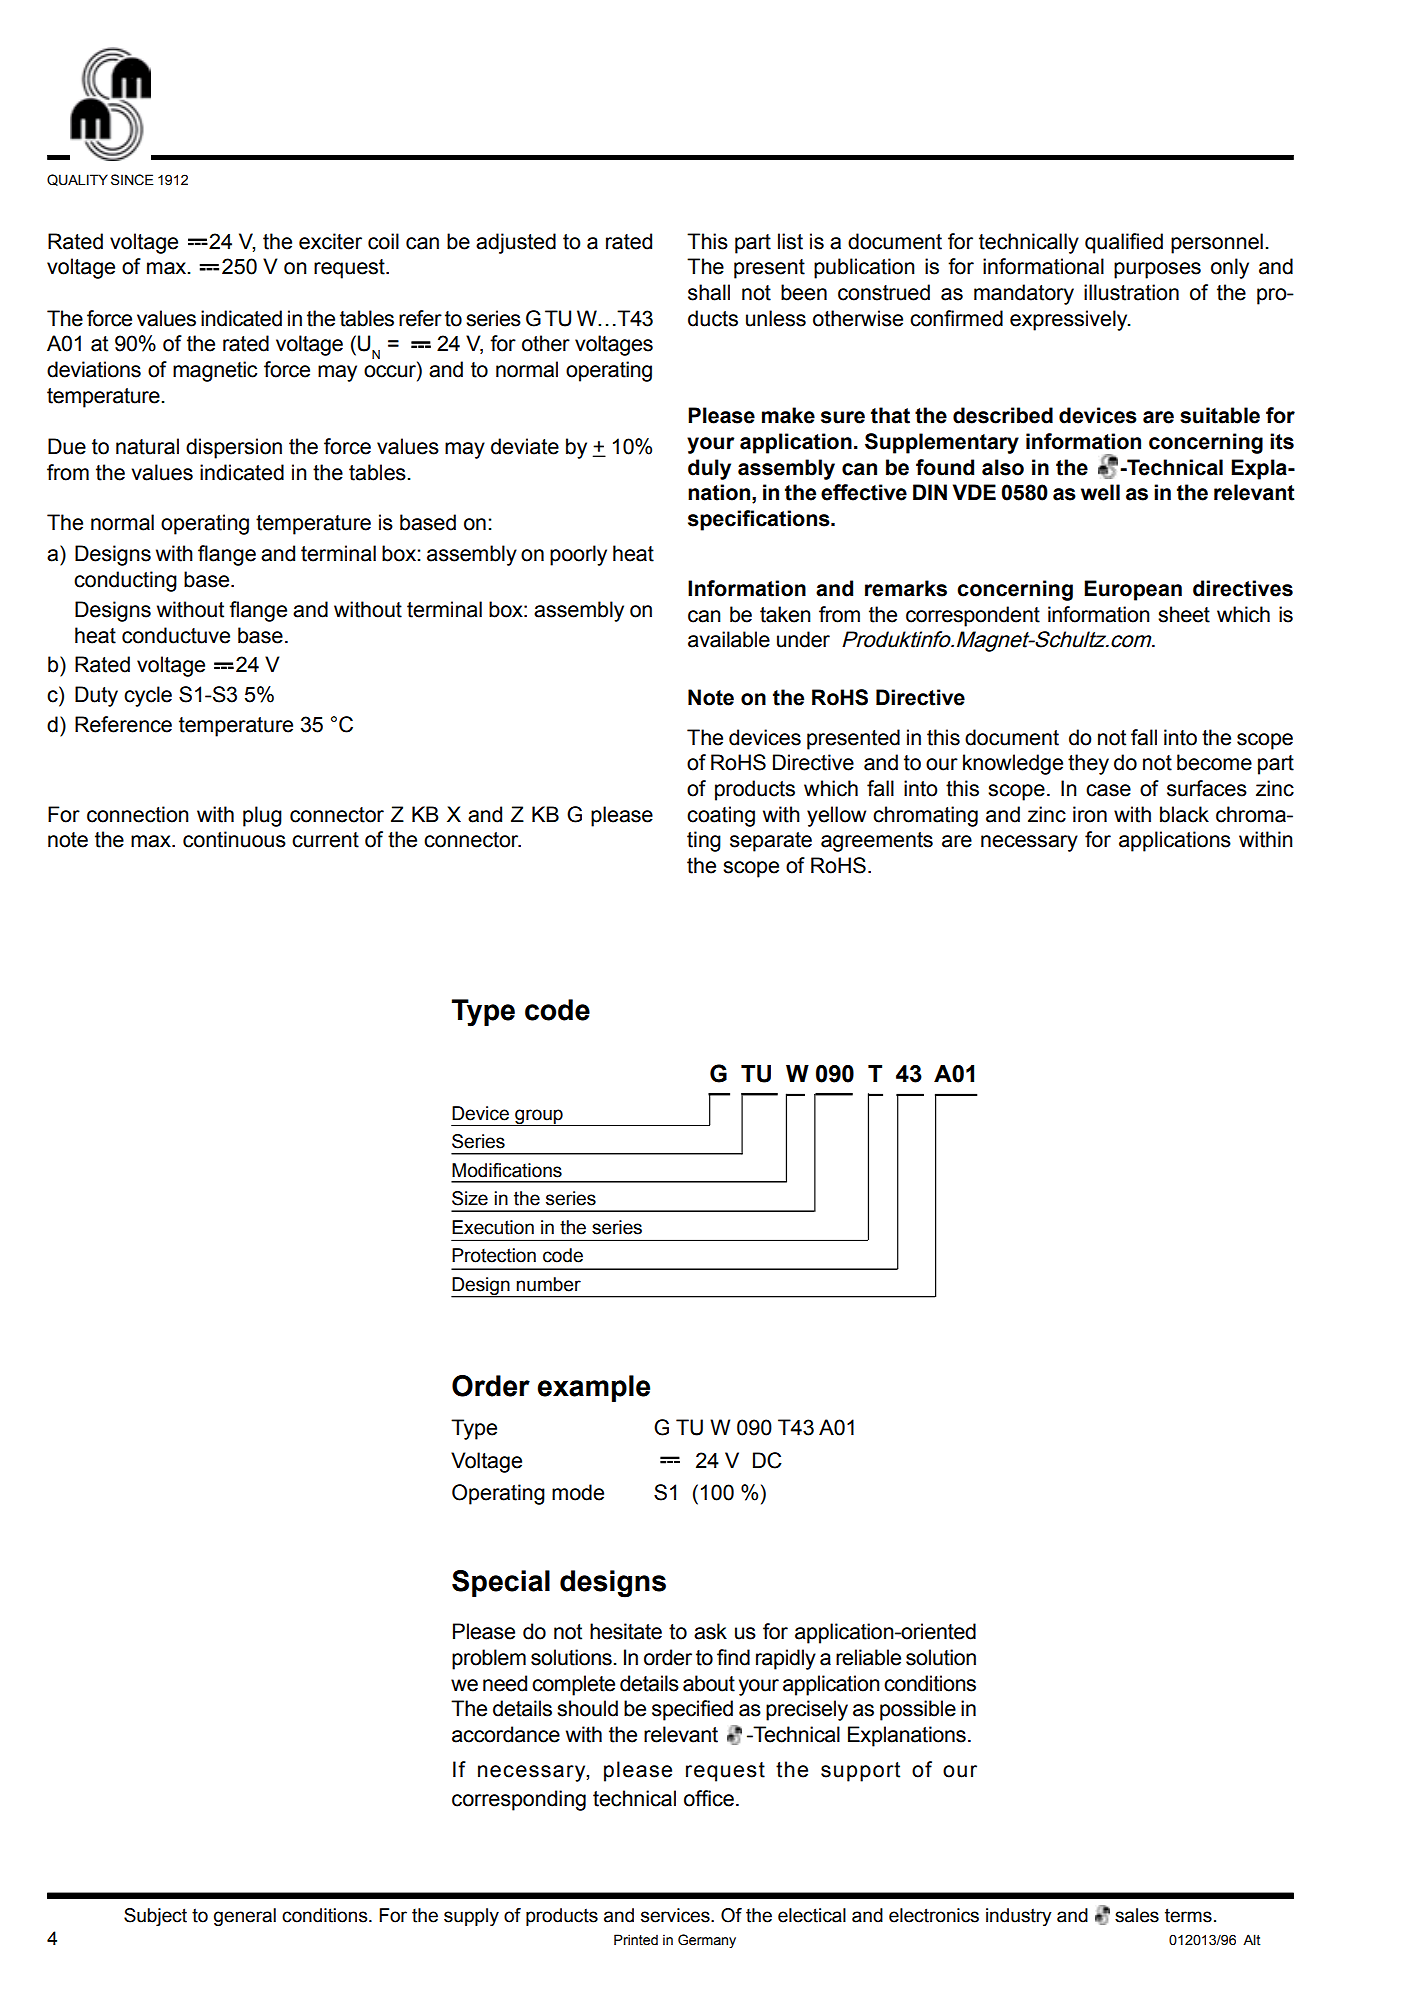 The image size is (1415, 2002). I want to click on general, so click(245, 1917).
